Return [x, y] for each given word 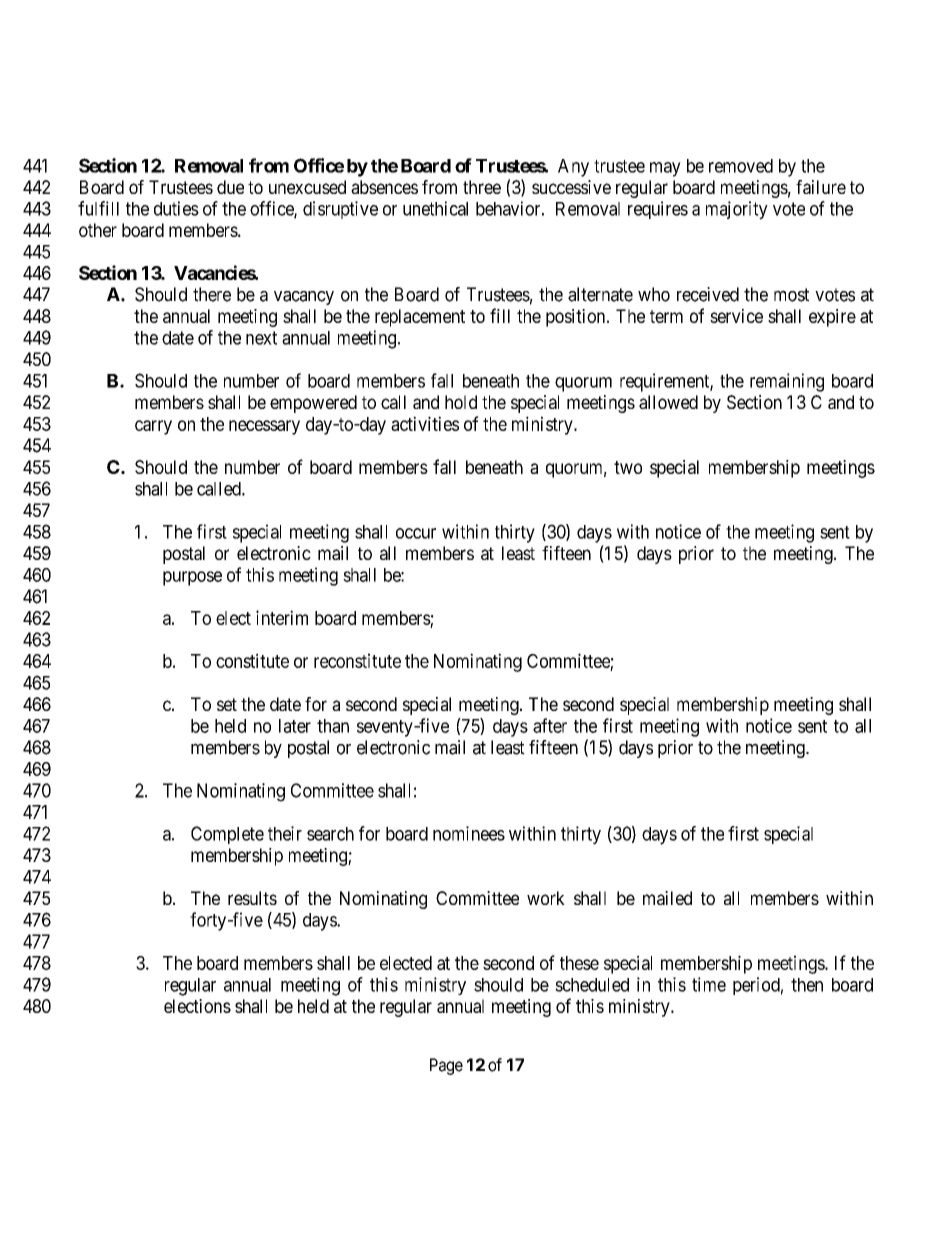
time [709, 984]
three [482, 187]
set [227, 704]
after [550, 725]
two [628, 467]
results [252, 898]
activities [425, 423]
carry [153, 427]
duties [176, 208]
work [546, 898]
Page [446, 1066]
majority [737, 210]
